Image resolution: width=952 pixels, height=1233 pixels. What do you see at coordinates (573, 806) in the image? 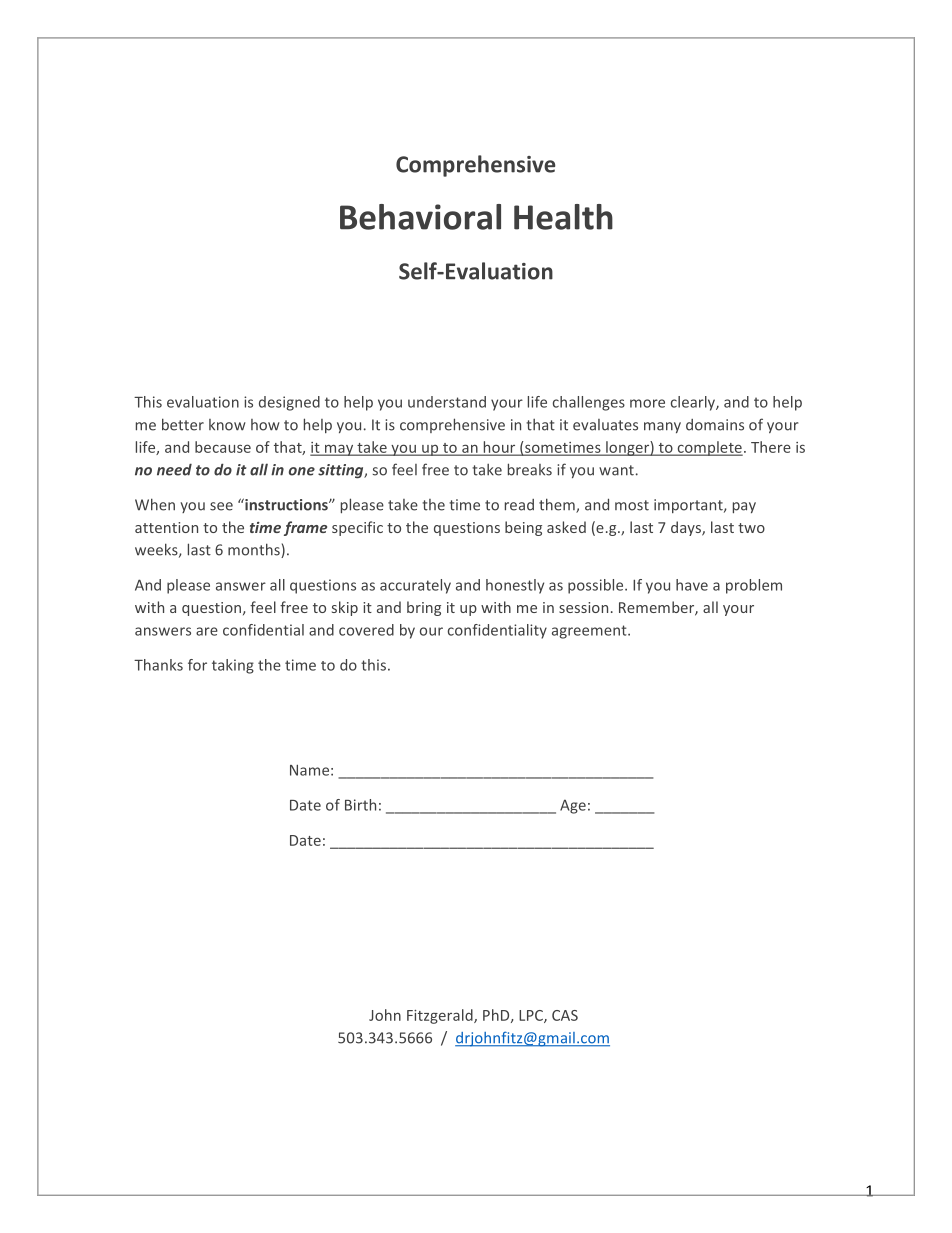
I see `Age` at bounding box center [573, 806].
